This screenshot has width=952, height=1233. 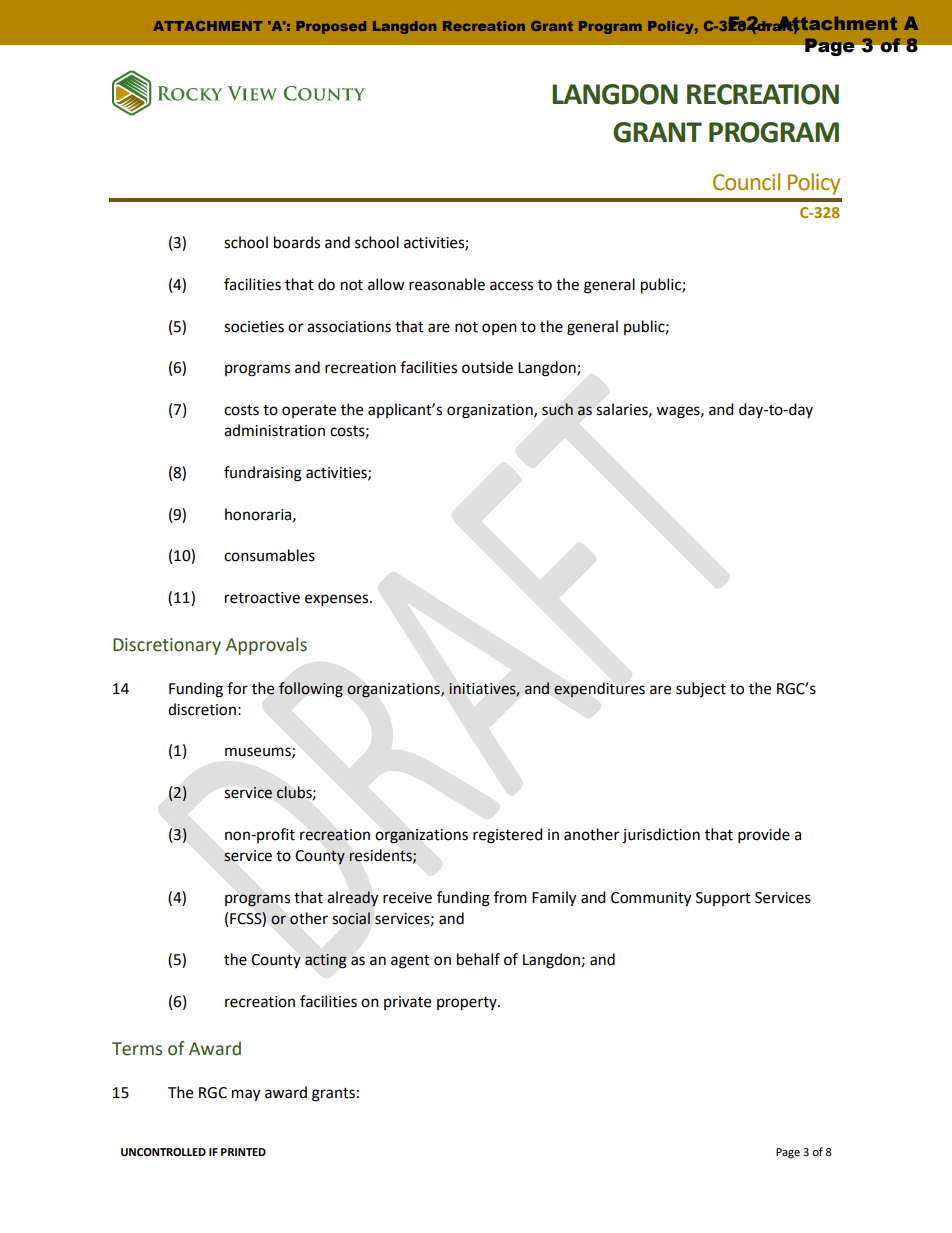 I want to click on may, so click(x=246, y=1095).
